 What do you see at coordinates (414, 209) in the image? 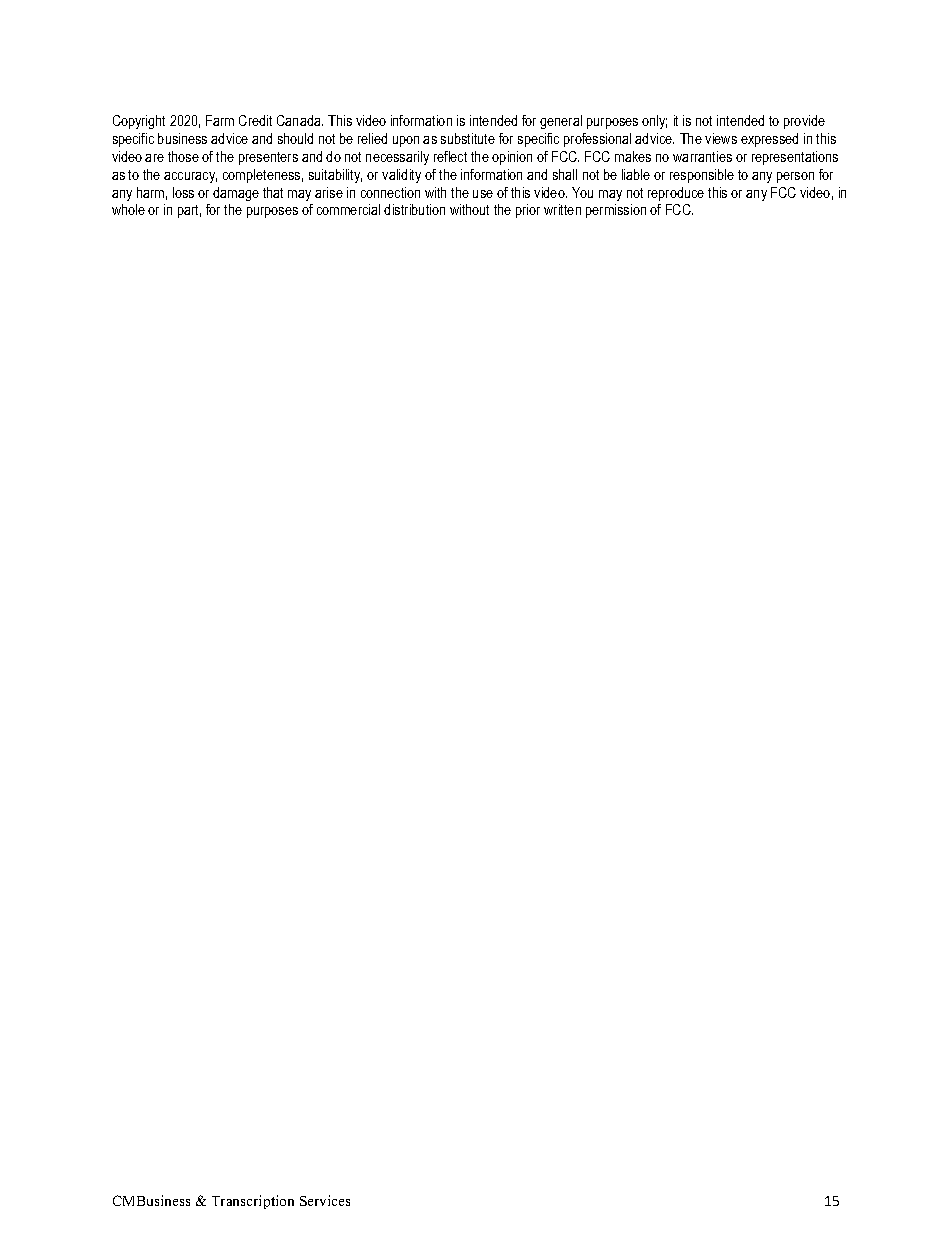
I see `distribution` at bounding box center [414, 209].
